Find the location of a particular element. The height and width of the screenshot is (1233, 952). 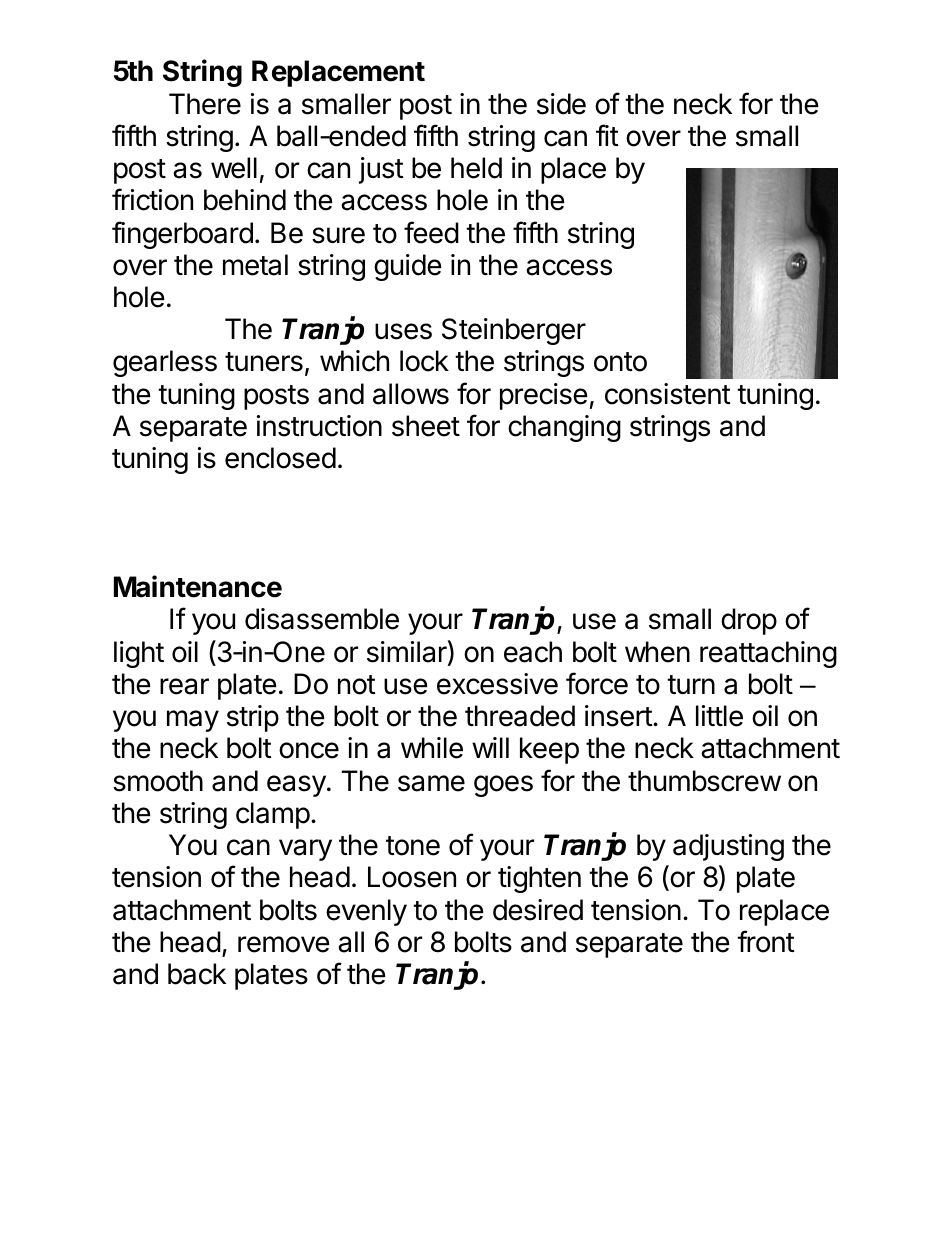

fit is located at coordinates (607, 135).
